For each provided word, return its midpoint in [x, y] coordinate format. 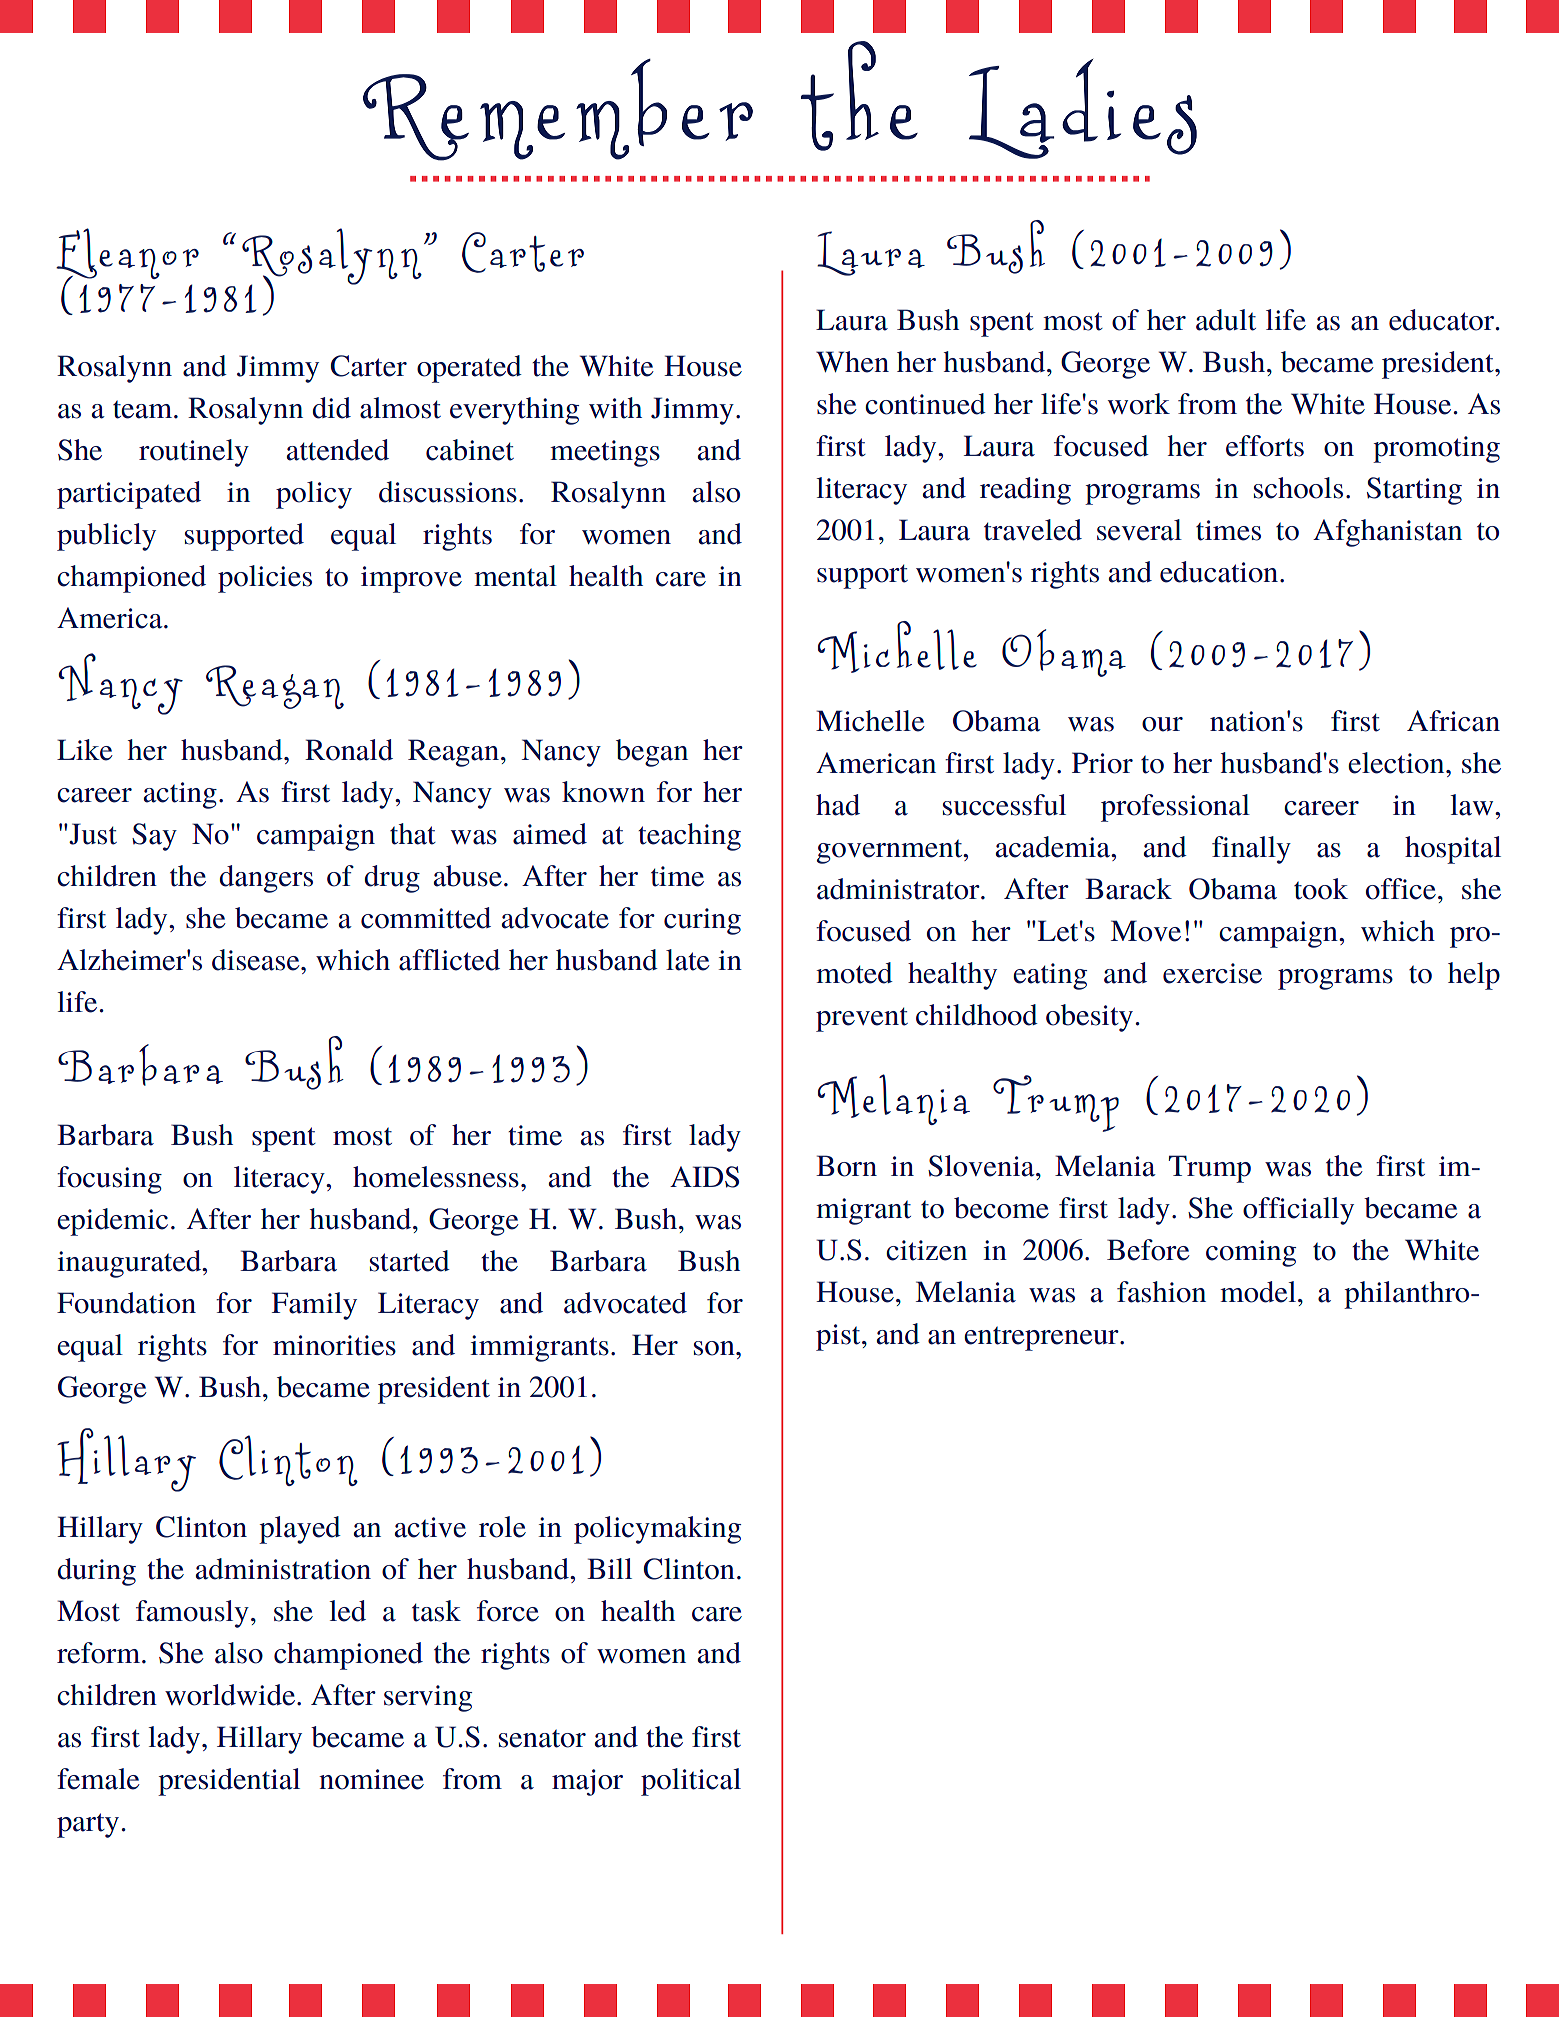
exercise [1212, 973]
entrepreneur [1042, 1339]
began [652, 753]
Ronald [349, 750]
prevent [862, 1019]
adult [1226, 320]
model [1258, 1292]
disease [257, 960]
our [1162, 724]
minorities [334, 1345]
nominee [371, 1779]
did [331, 408]
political [691, 1782]
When [852, 362]
